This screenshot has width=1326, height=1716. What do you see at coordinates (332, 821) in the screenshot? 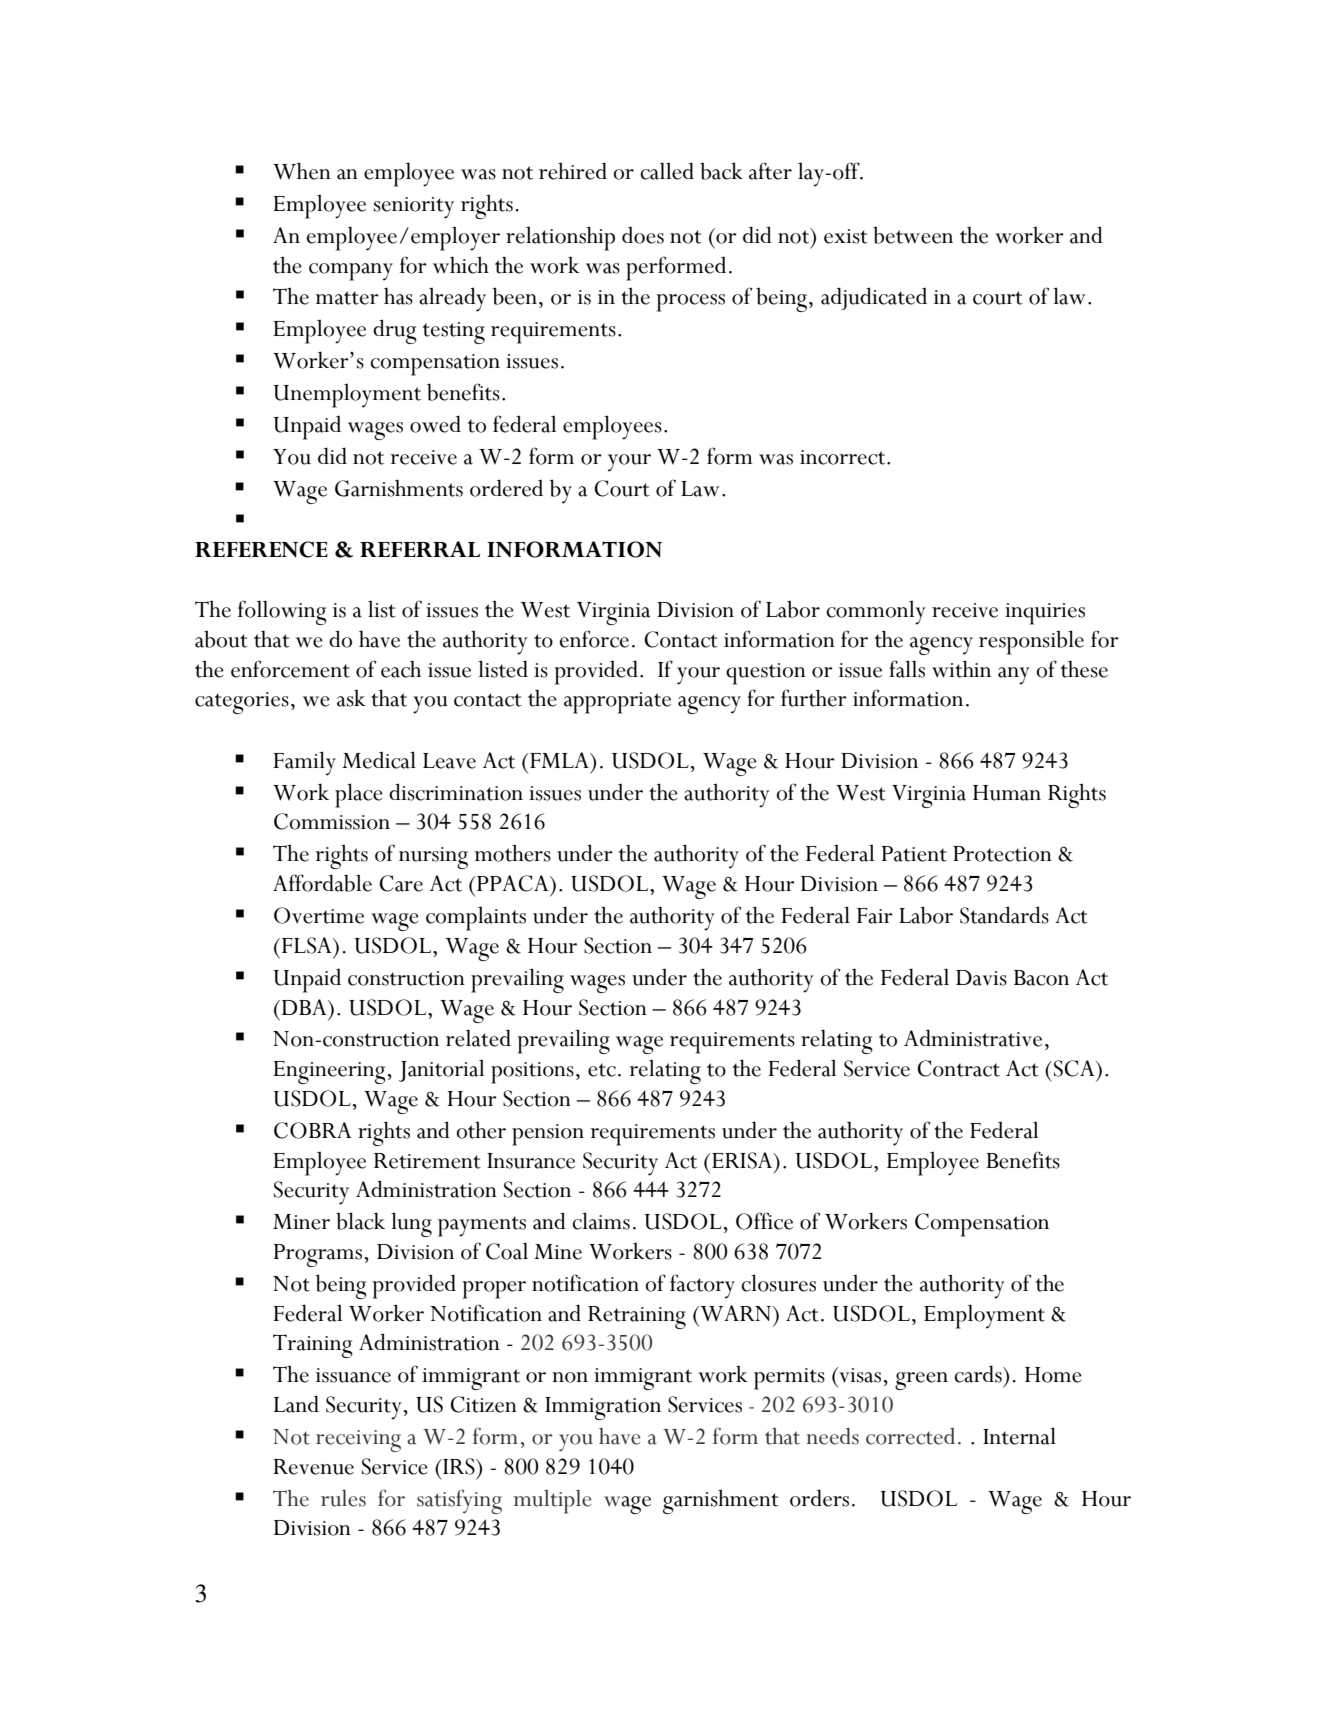
I see `Commission` at bounding box center [332, 821].
